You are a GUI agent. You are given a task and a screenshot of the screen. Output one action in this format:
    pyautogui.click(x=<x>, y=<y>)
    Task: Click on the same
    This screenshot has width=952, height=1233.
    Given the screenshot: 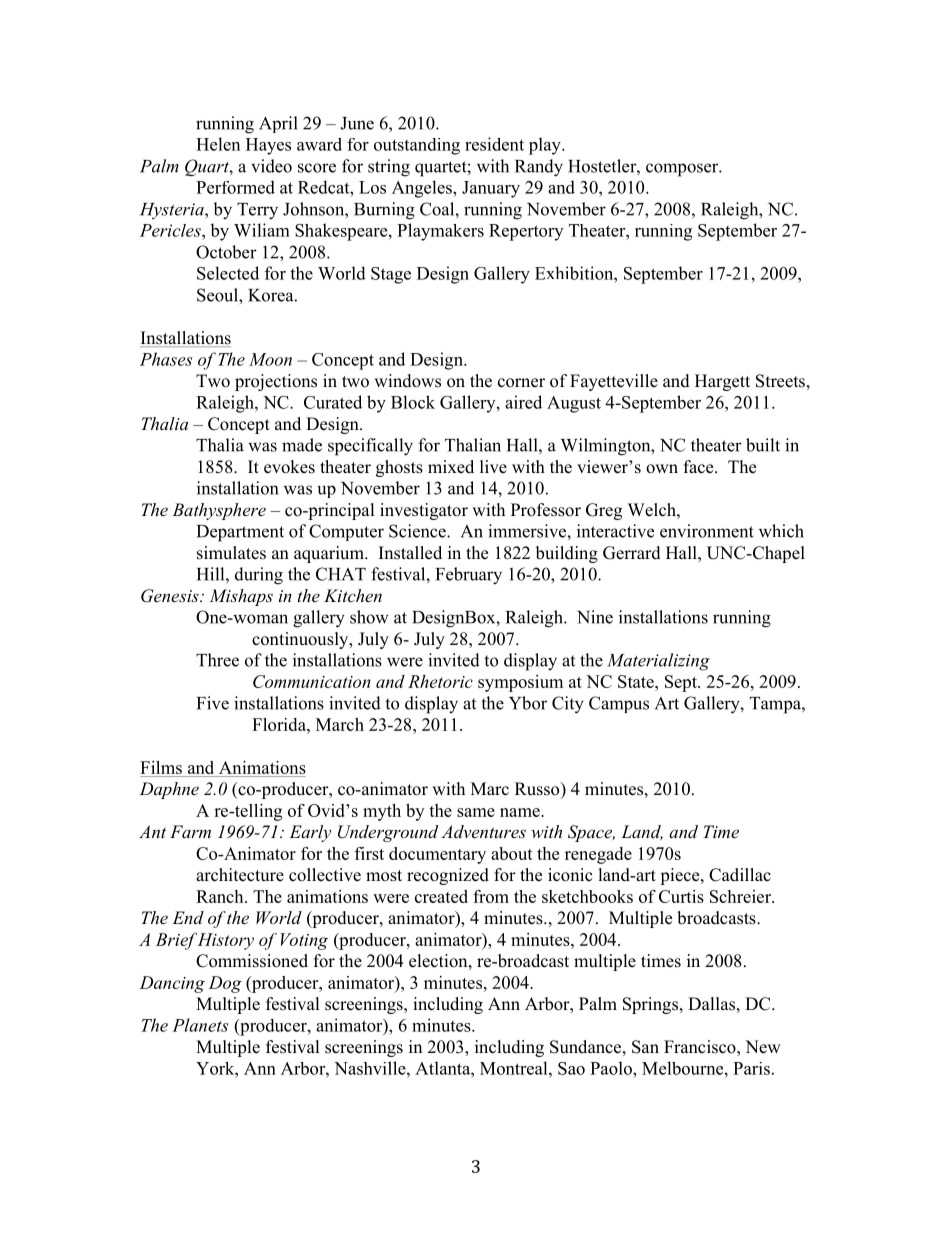 What is the action you would take?
    pyautogui.click(x=476, y=812)
